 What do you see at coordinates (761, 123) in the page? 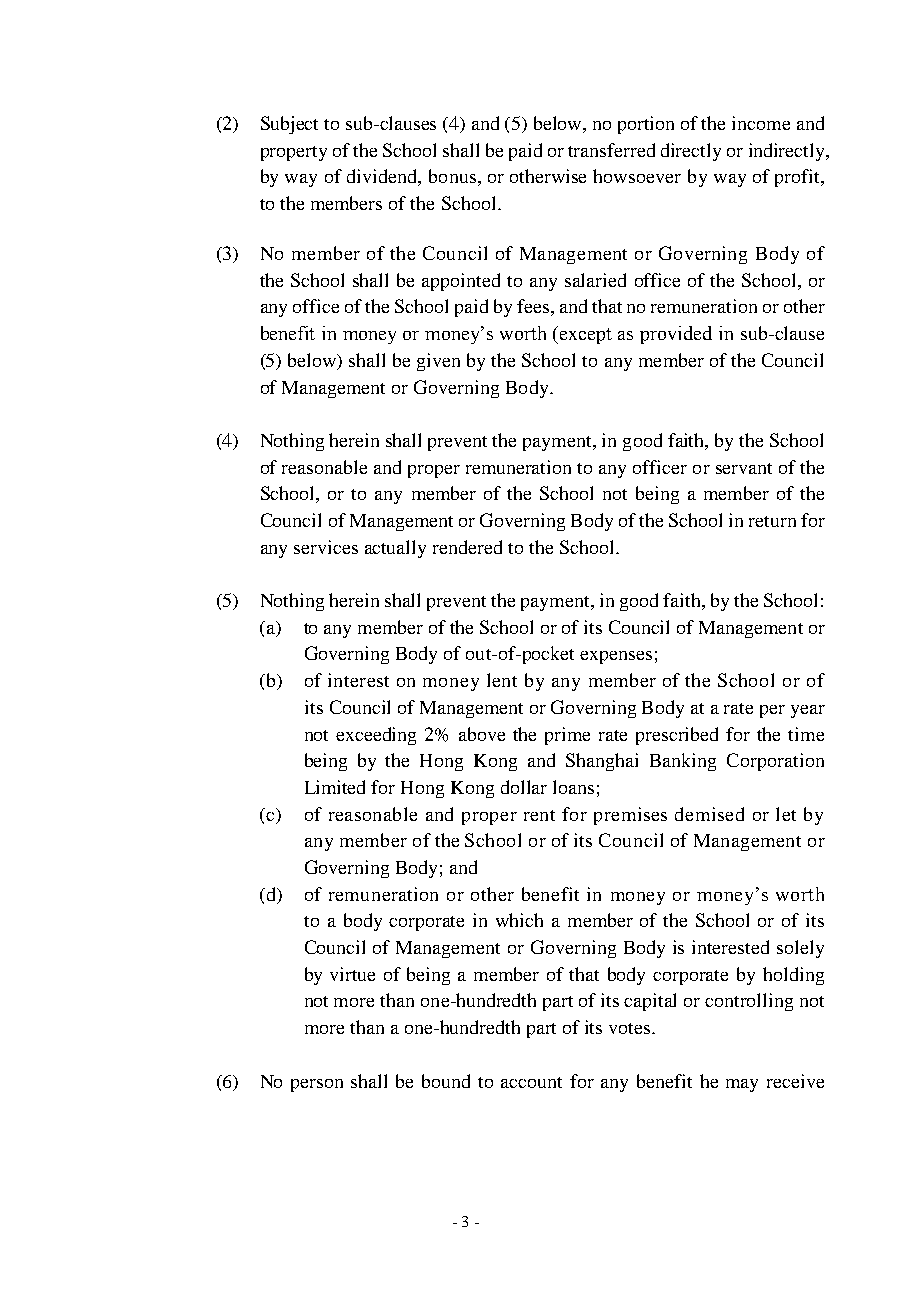
I see `income` at bounding box center [761, 123].
